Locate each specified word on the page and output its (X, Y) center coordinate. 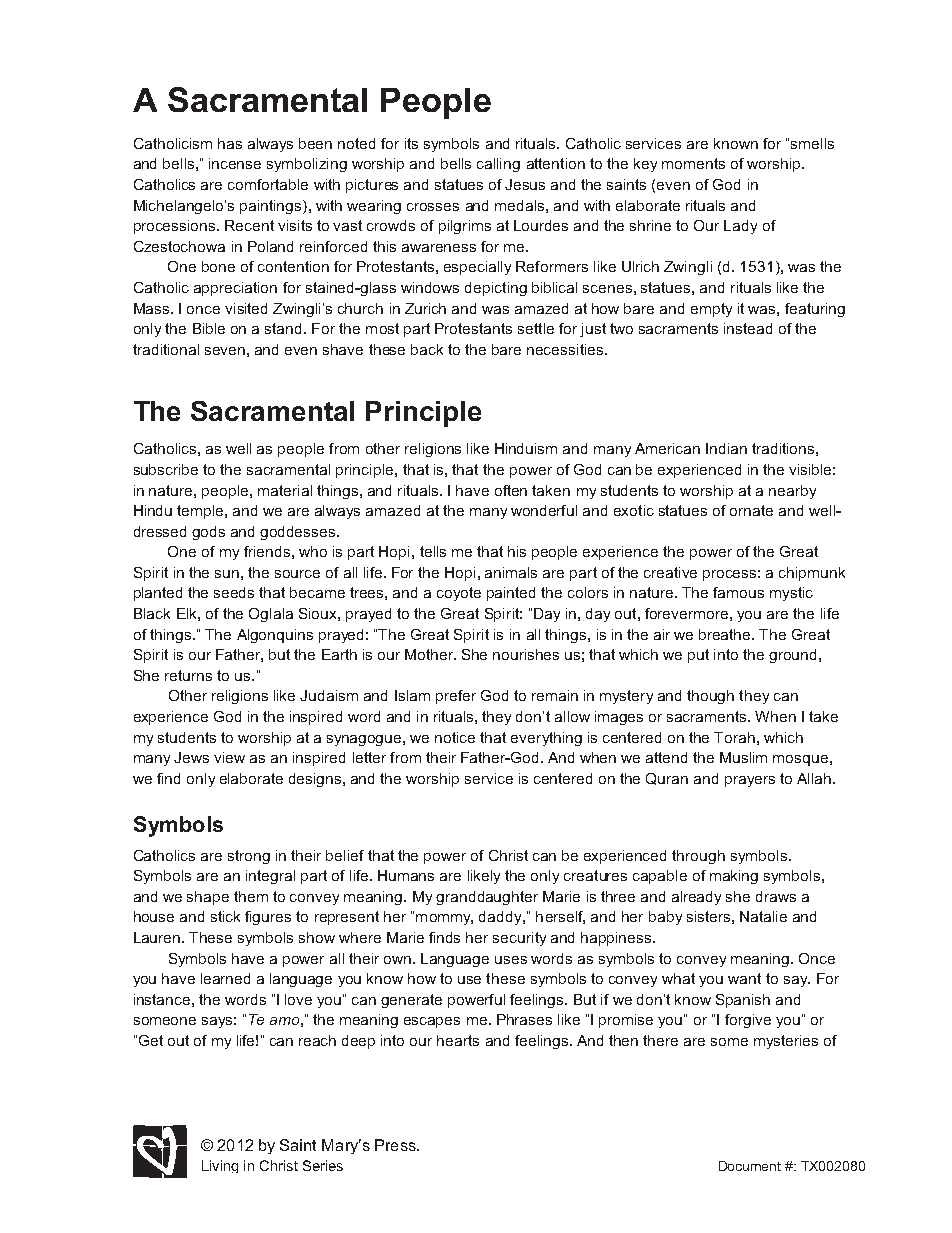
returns (188, 675)
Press (396, 1145)
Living (220, 1166)
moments (693, 163)
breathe (726, 634)
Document (750, 1166)
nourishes (526, 654)
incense (235, 163)
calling (498, 165)
